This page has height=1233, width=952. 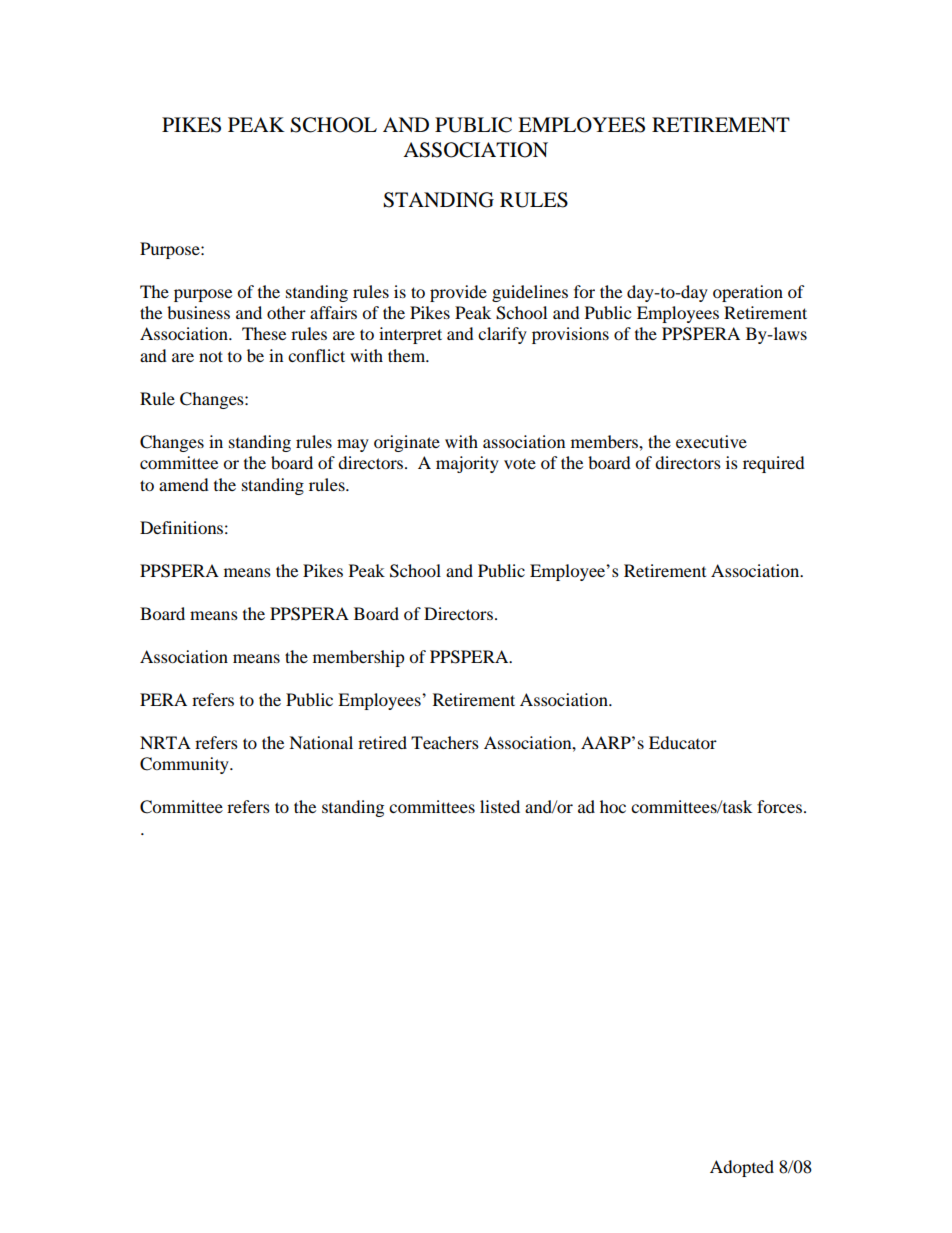 I want to click on Educator, so click(x=683, y=742).
